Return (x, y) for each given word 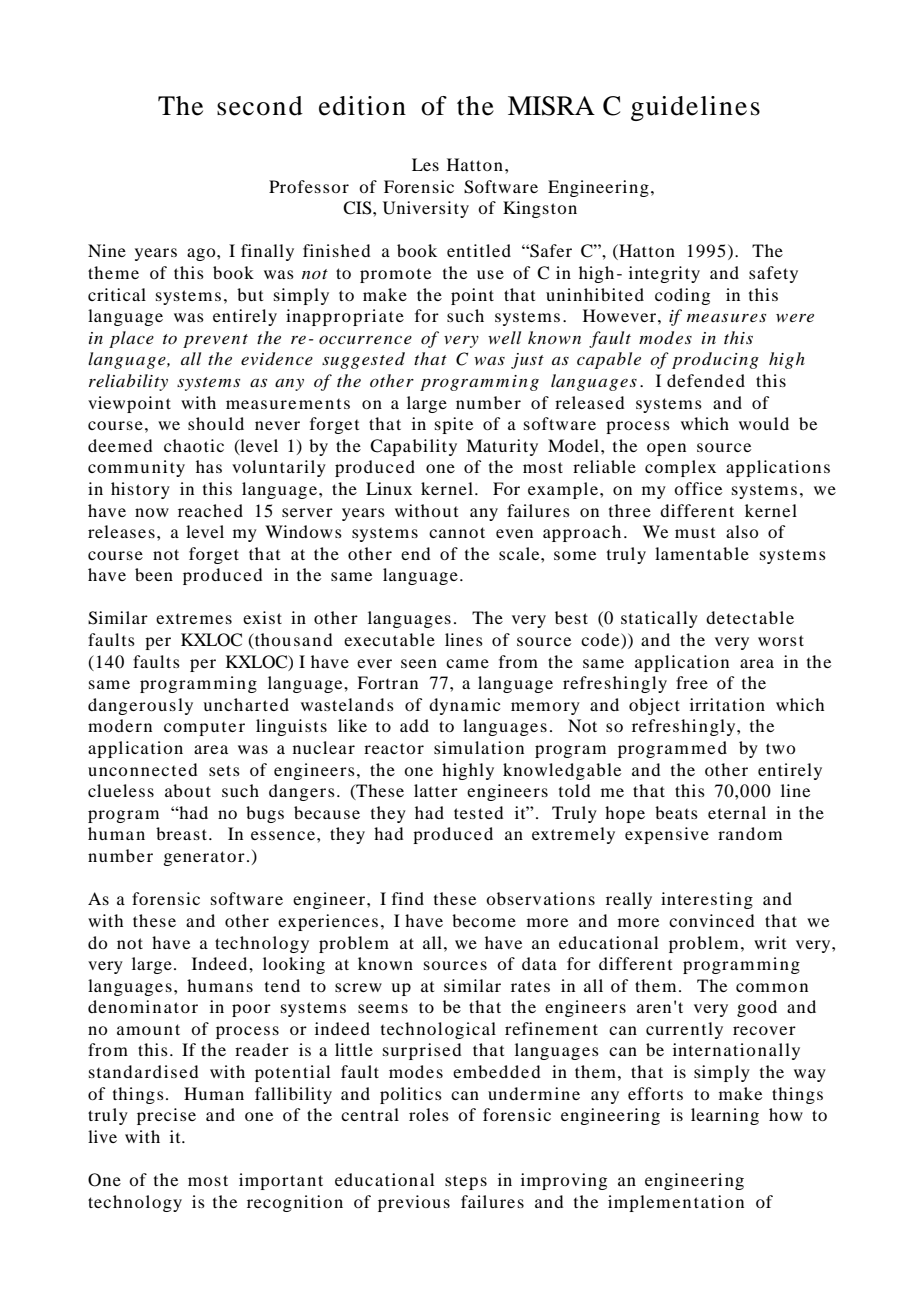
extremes (194, 619)
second (260, 106)
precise (166, 1116)
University (426, 209)
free (692, 682)
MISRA (551, 106)
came (467, 663)
